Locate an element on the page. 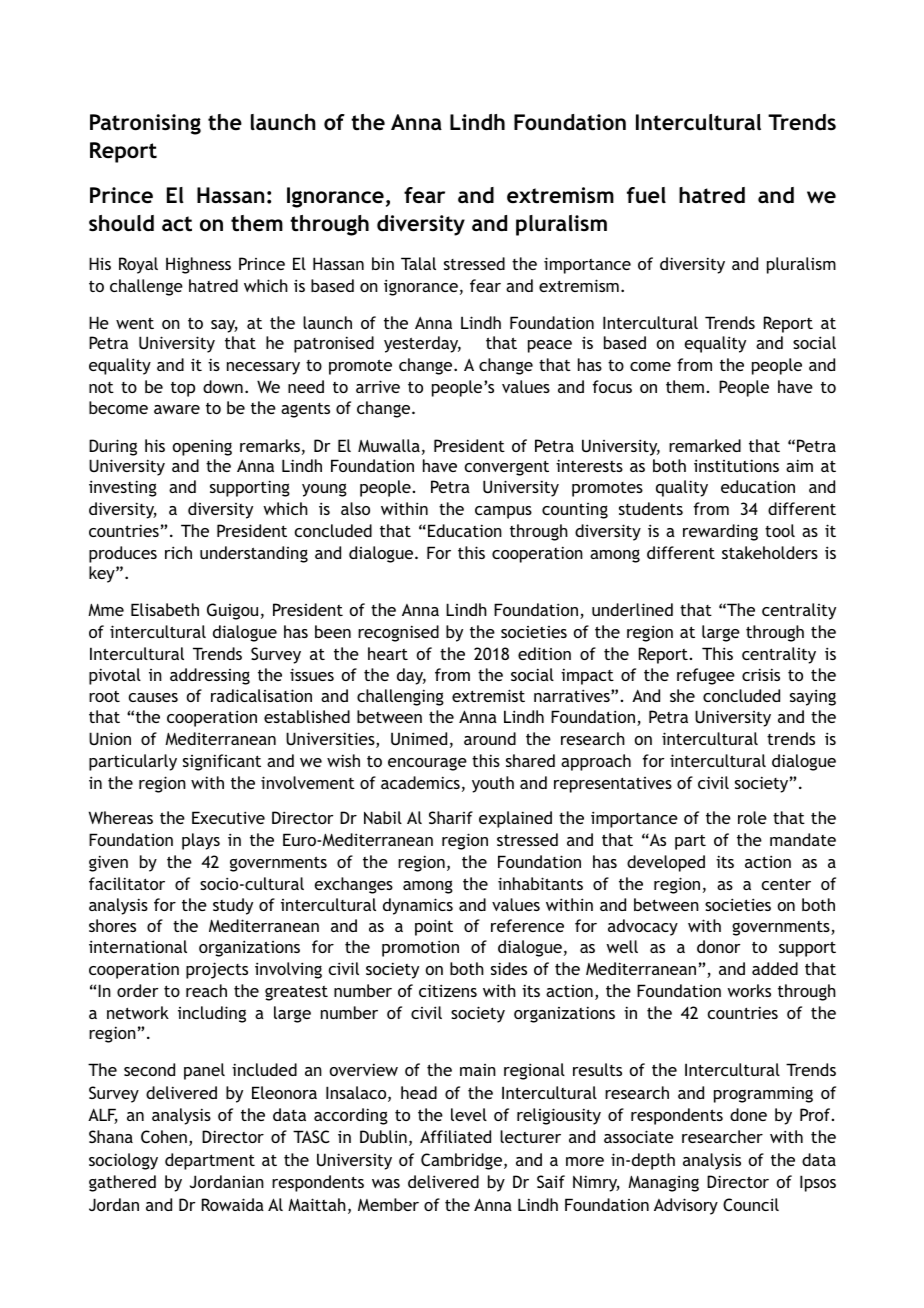 The width and height of the document is (924, 1308). study is located at coordinates (233, 906).
